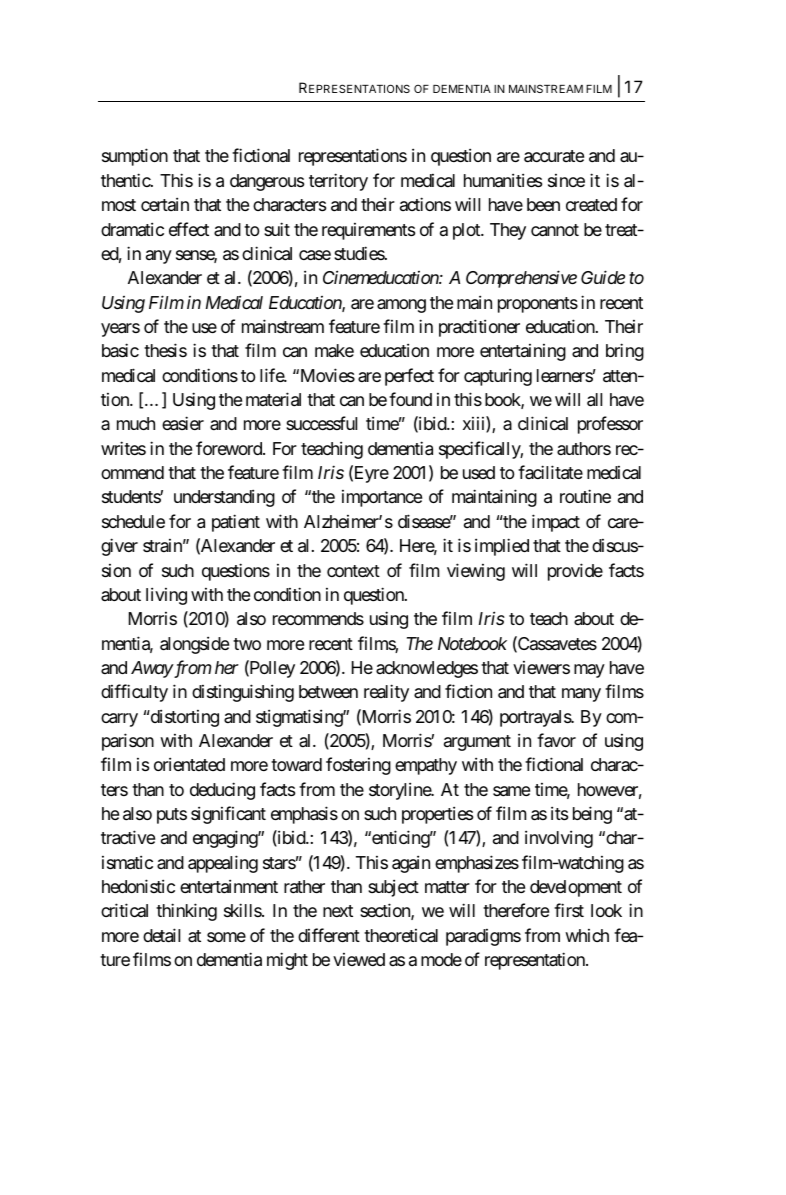  What do you see at coordinates (401, 935) in the screenshot?
I see `theoretical` at bounding box center [401, 935].
